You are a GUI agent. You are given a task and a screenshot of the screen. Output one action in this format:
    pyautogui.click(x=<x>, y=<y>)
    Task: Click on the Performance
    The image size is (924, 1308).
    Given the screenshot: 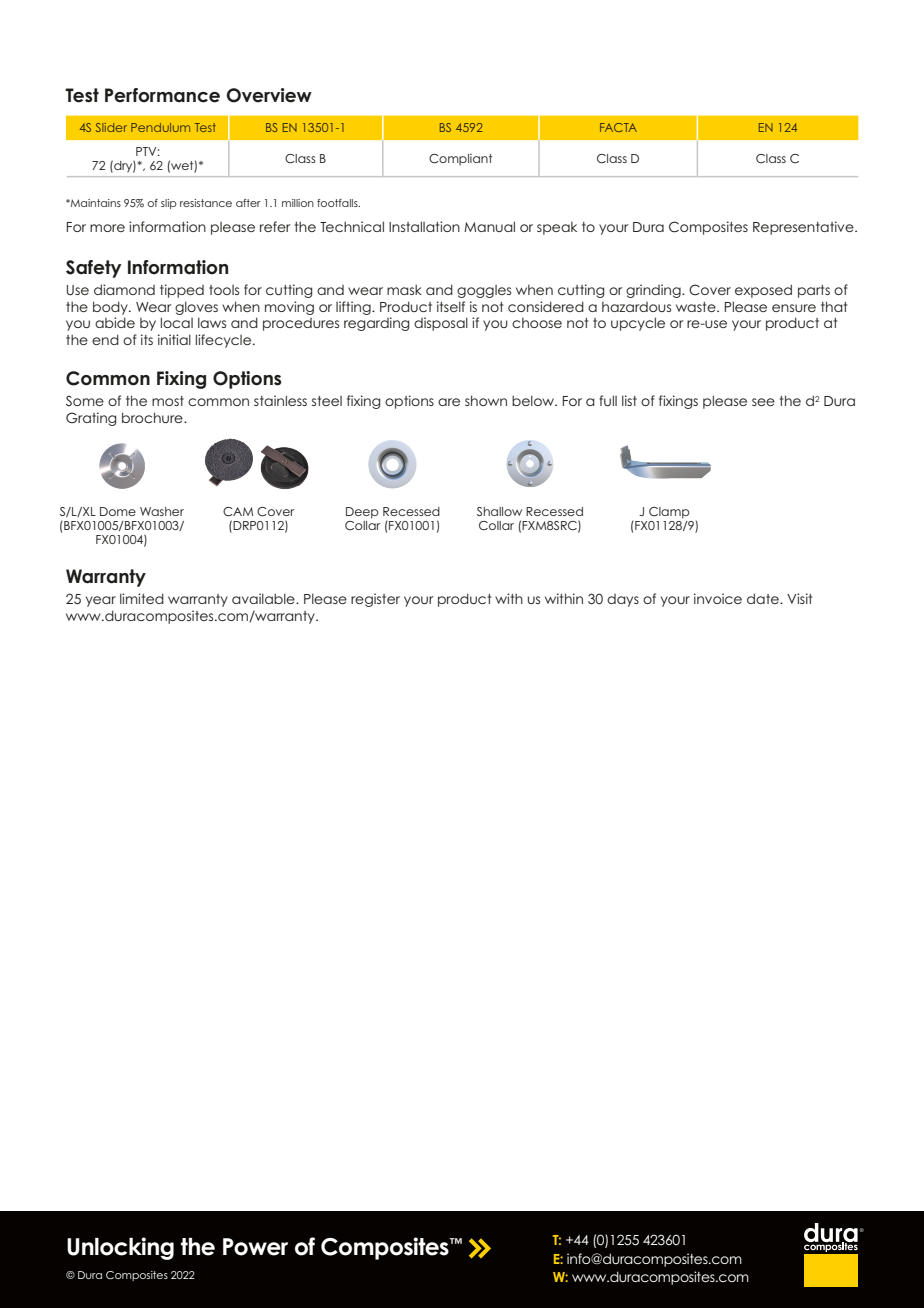 What is the action you would take?
    pyautogui.click(x=162, y=95)
